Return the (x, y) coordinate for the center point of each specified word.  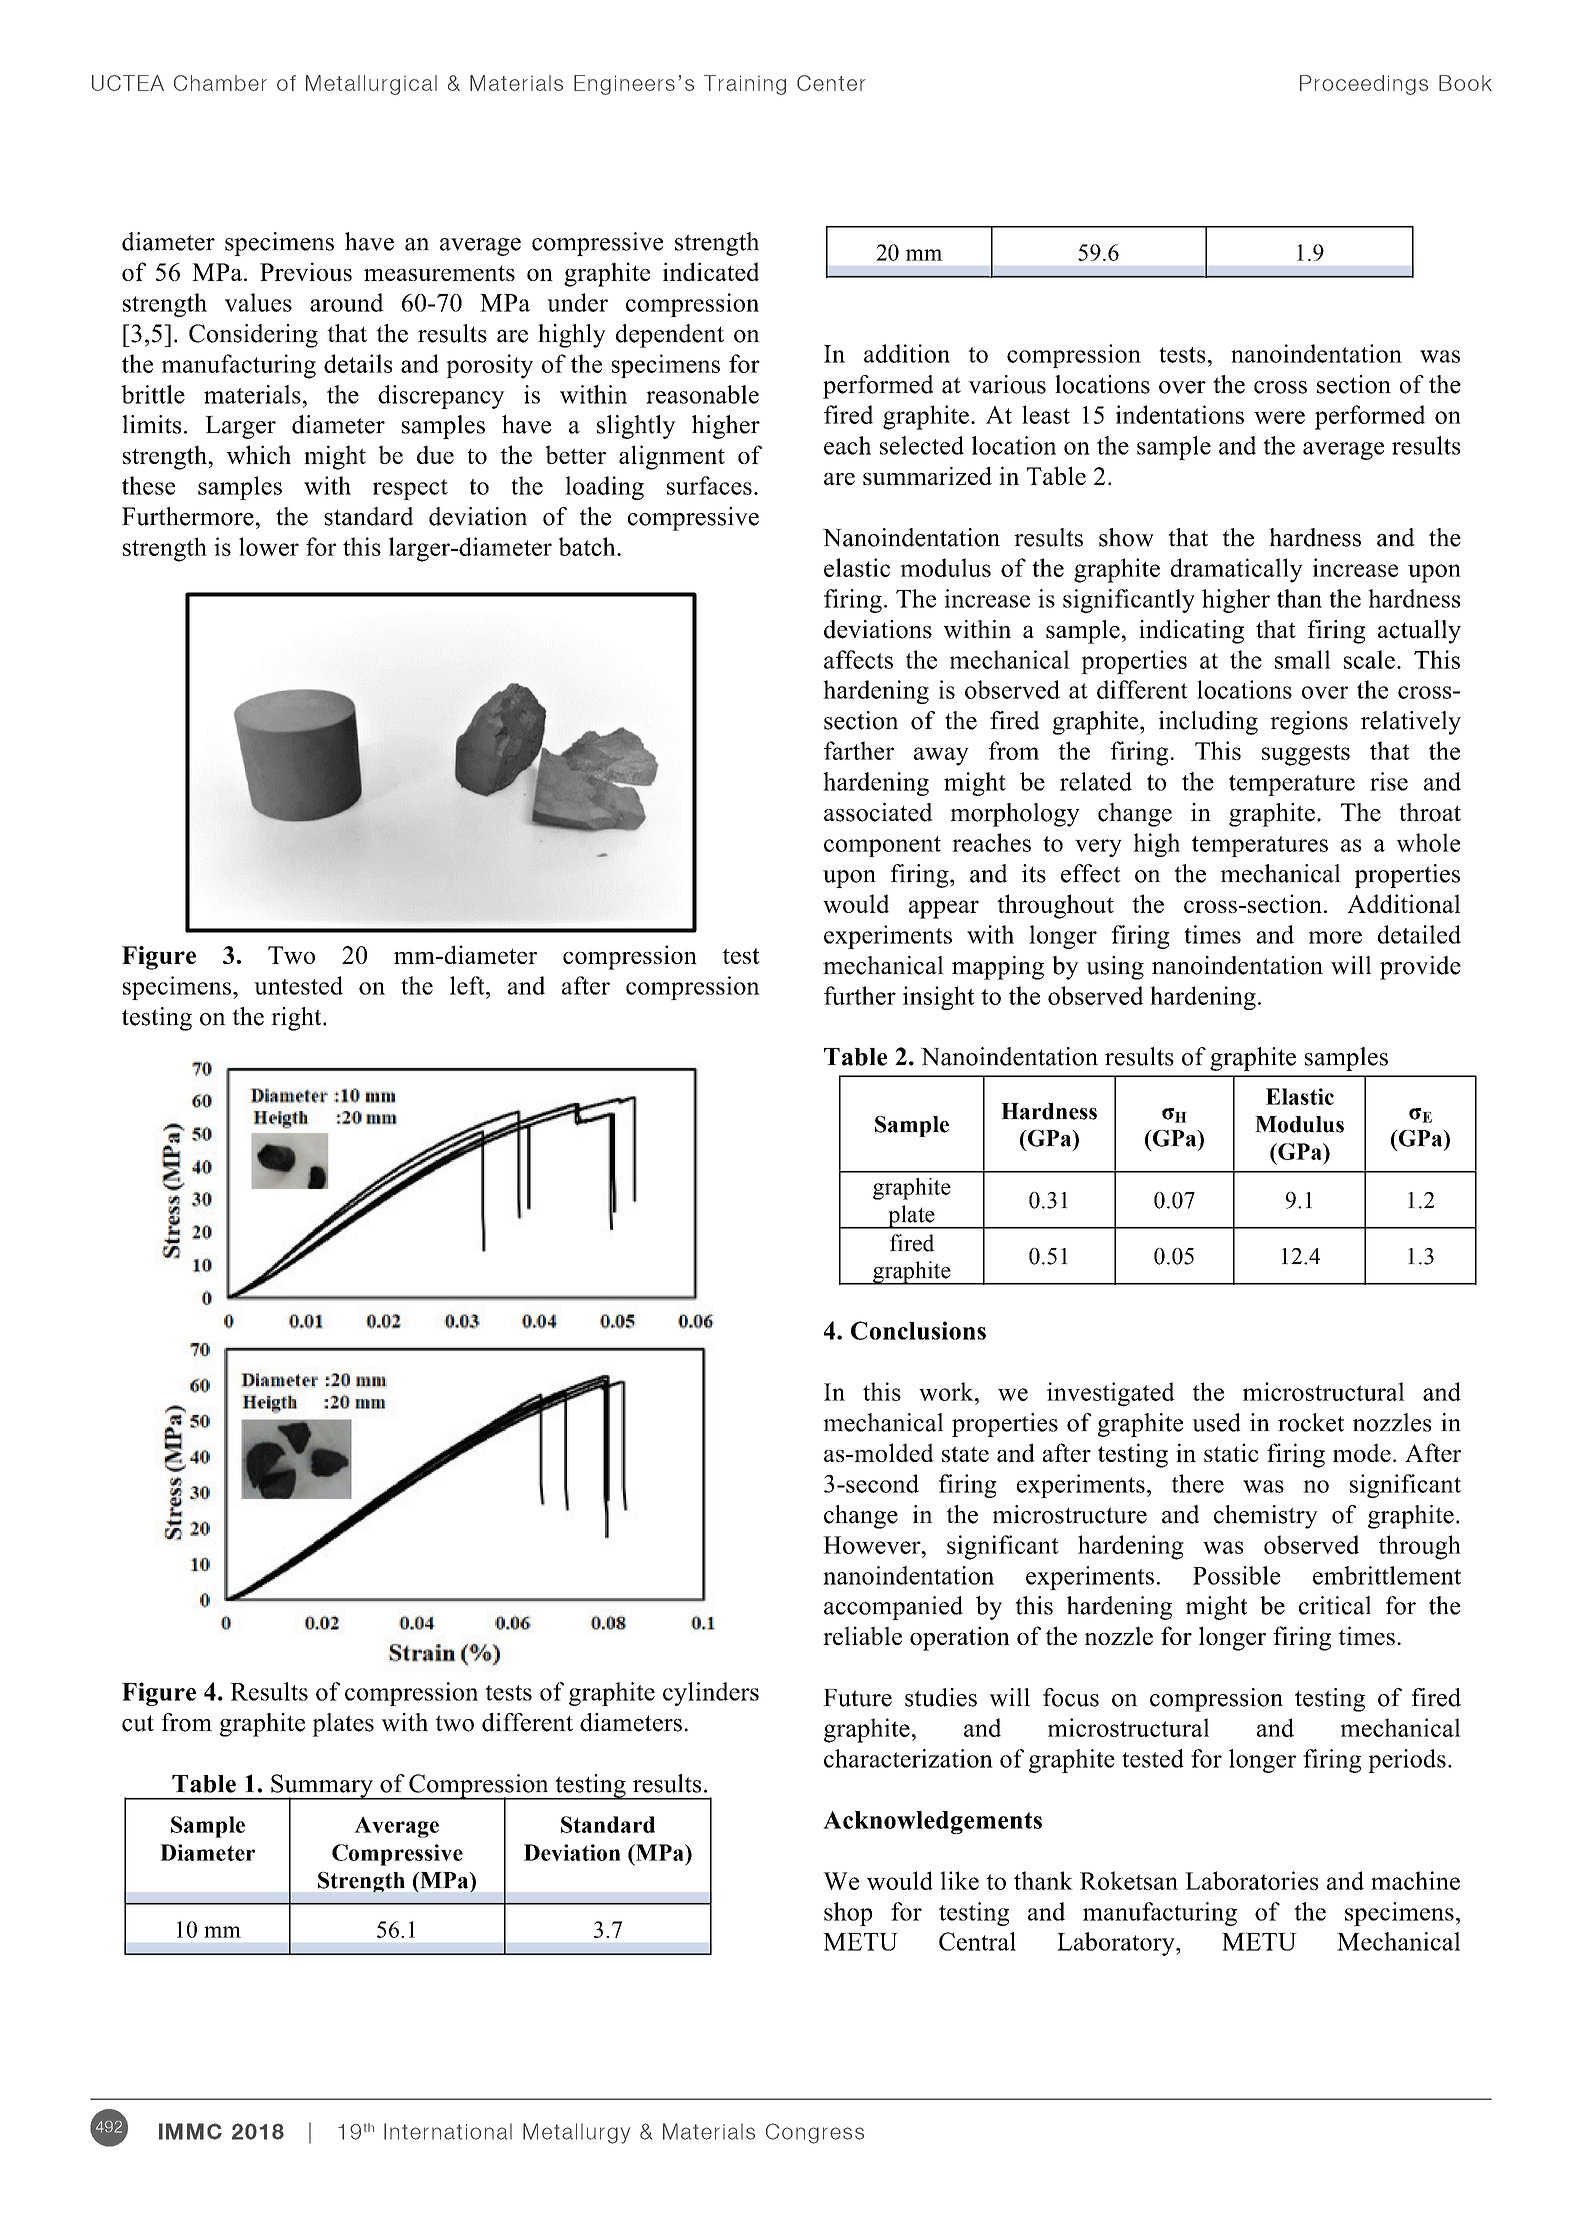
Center (831, 83)
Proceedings (1364, 85)
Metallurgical (371, 85)
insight (939, 998)
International (448, 2131)
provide (1420, 968)
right (297, 1019)
